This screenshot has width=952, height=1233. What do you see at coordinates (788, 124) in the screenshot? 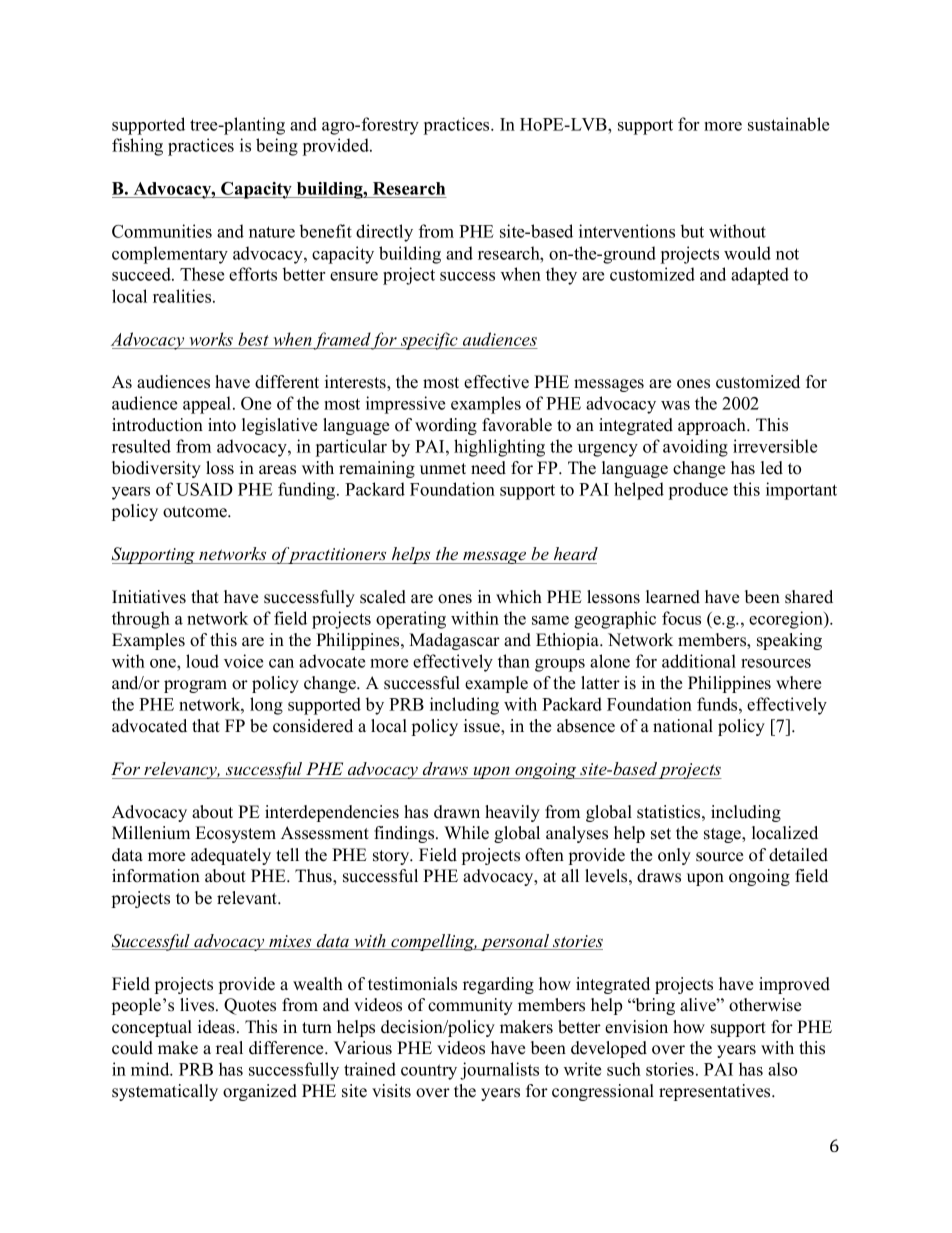
I see `sustainable` at bounding box center [788, 124].
